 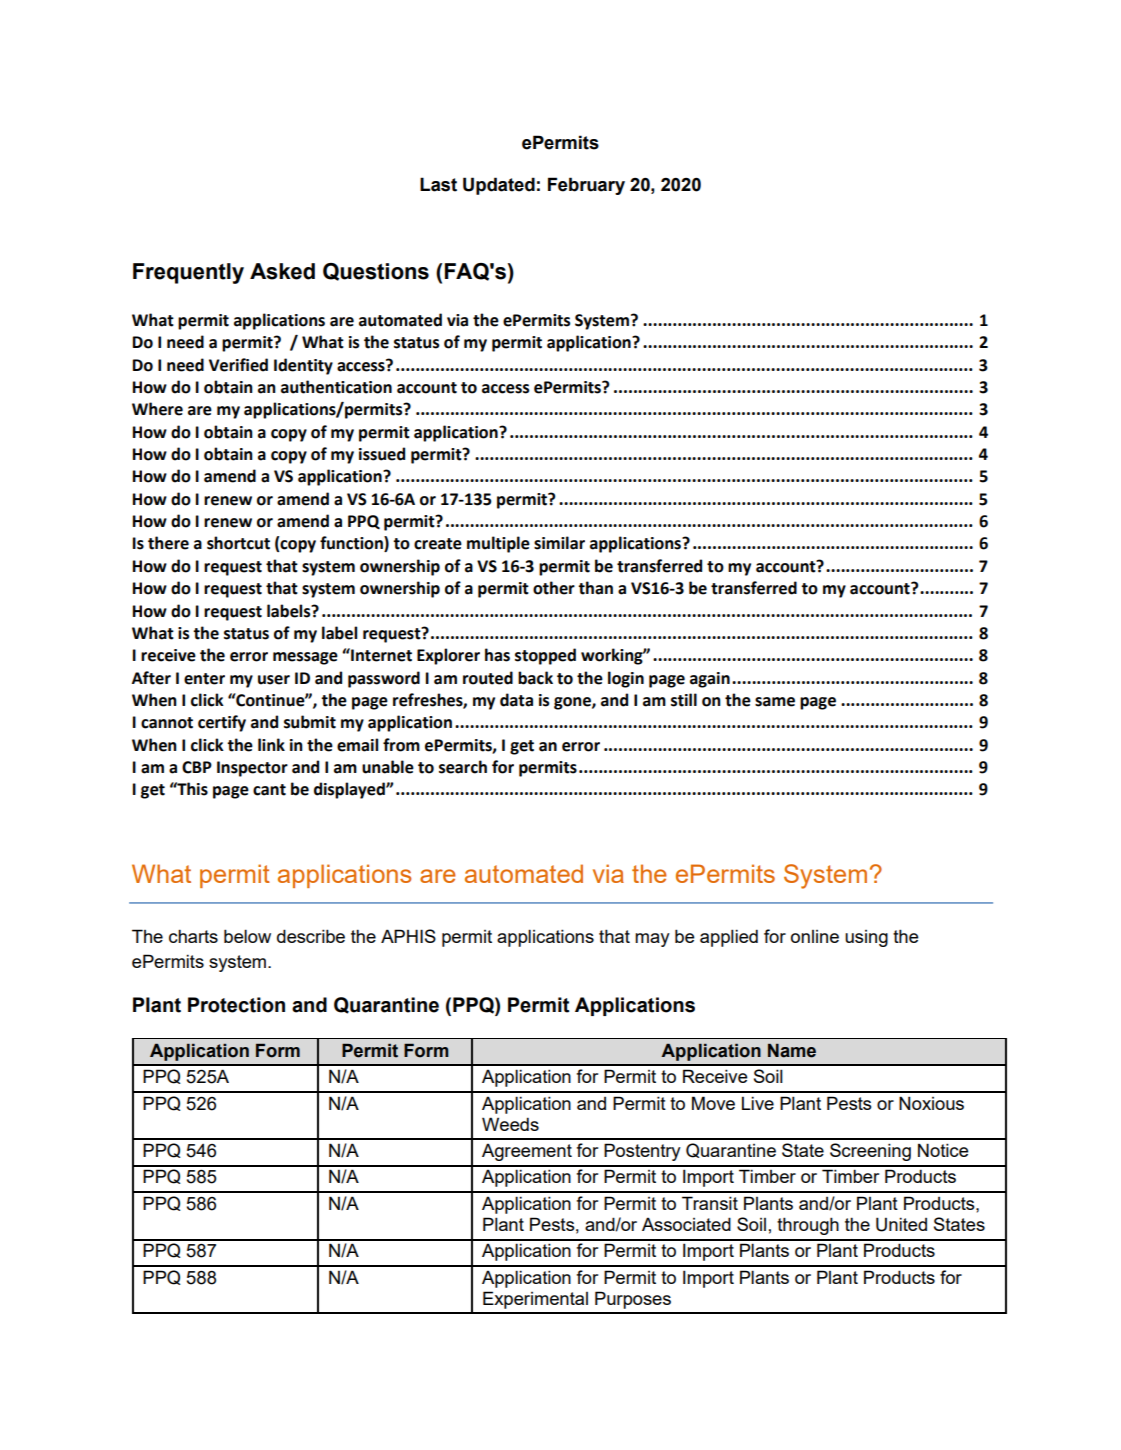 What do you see at coordinates (808, 1226) in the screenshot?
I see `through` at bounding box center [808, 1226].
